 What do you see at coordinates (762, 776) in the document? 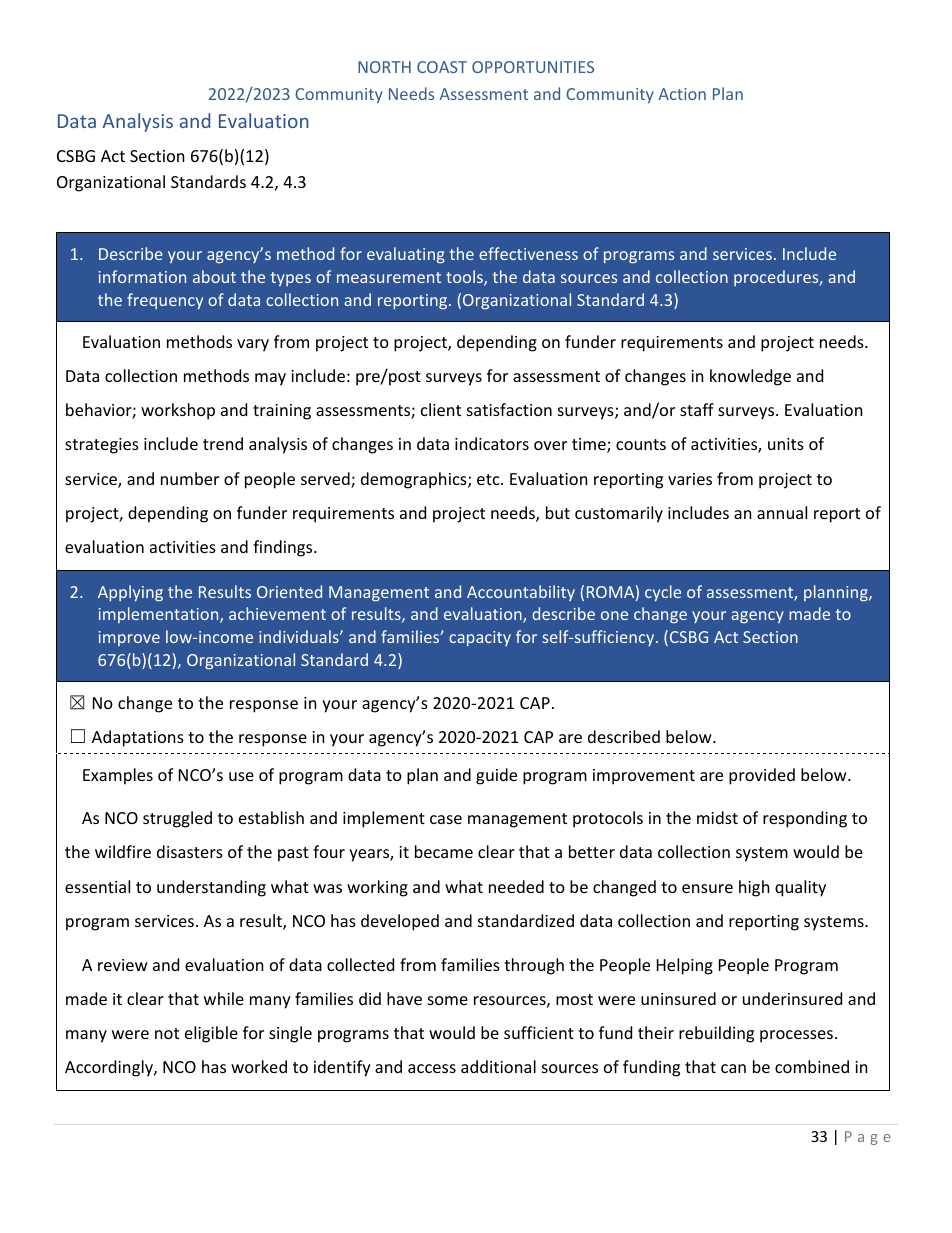
I see `provided` at bounding box center [762, 776].
